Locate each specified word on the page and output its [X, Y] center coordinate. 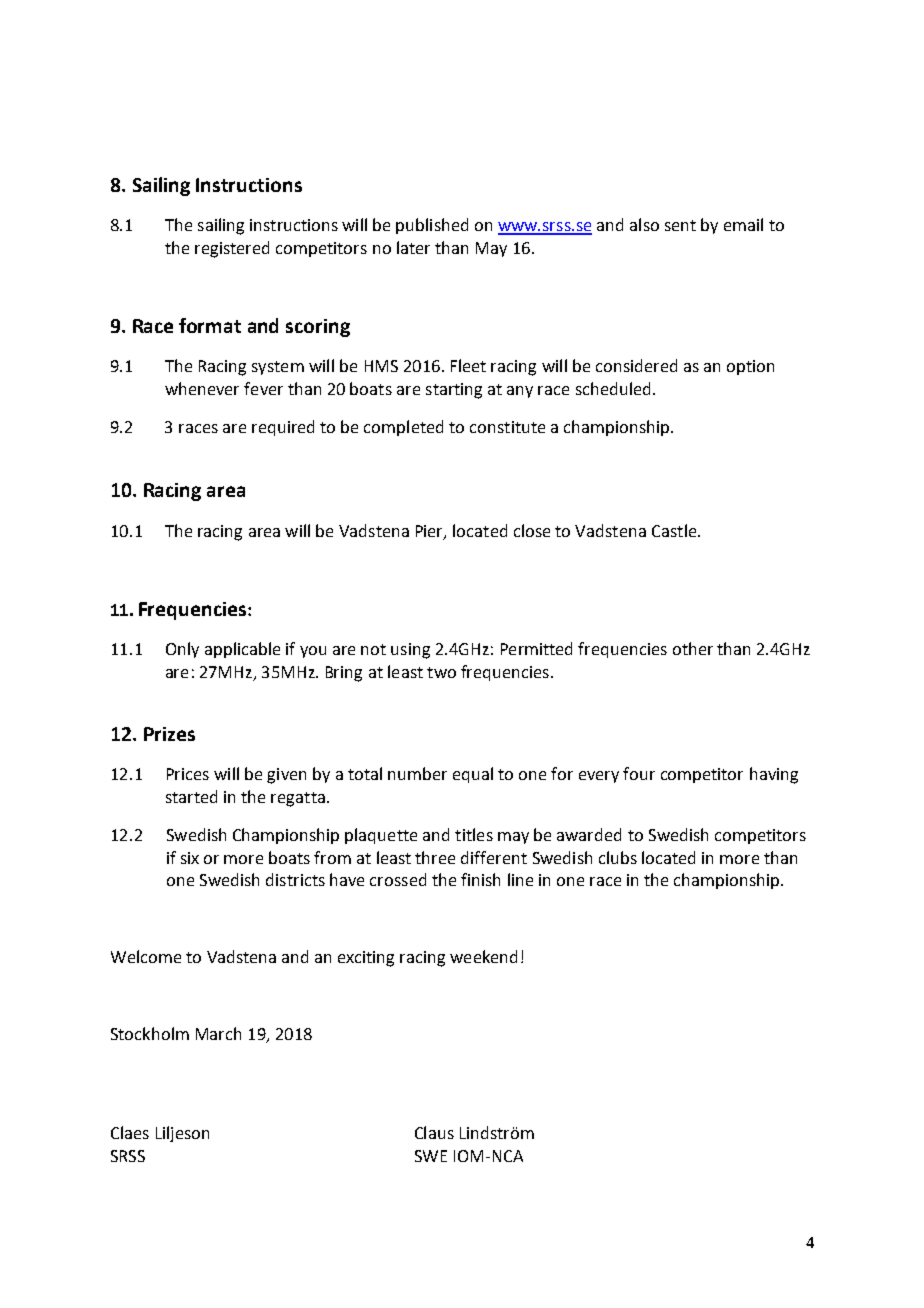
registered [232, 249]
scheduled [613, 388]
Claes [130, 1132]
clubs [618, 857]
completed [403, 428]
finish [480, 879]
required [283, 428]
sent [680, 225]
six [190, 858]
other [693, 648]
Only [182, 650]
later [413, 247]
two [441, 672]
